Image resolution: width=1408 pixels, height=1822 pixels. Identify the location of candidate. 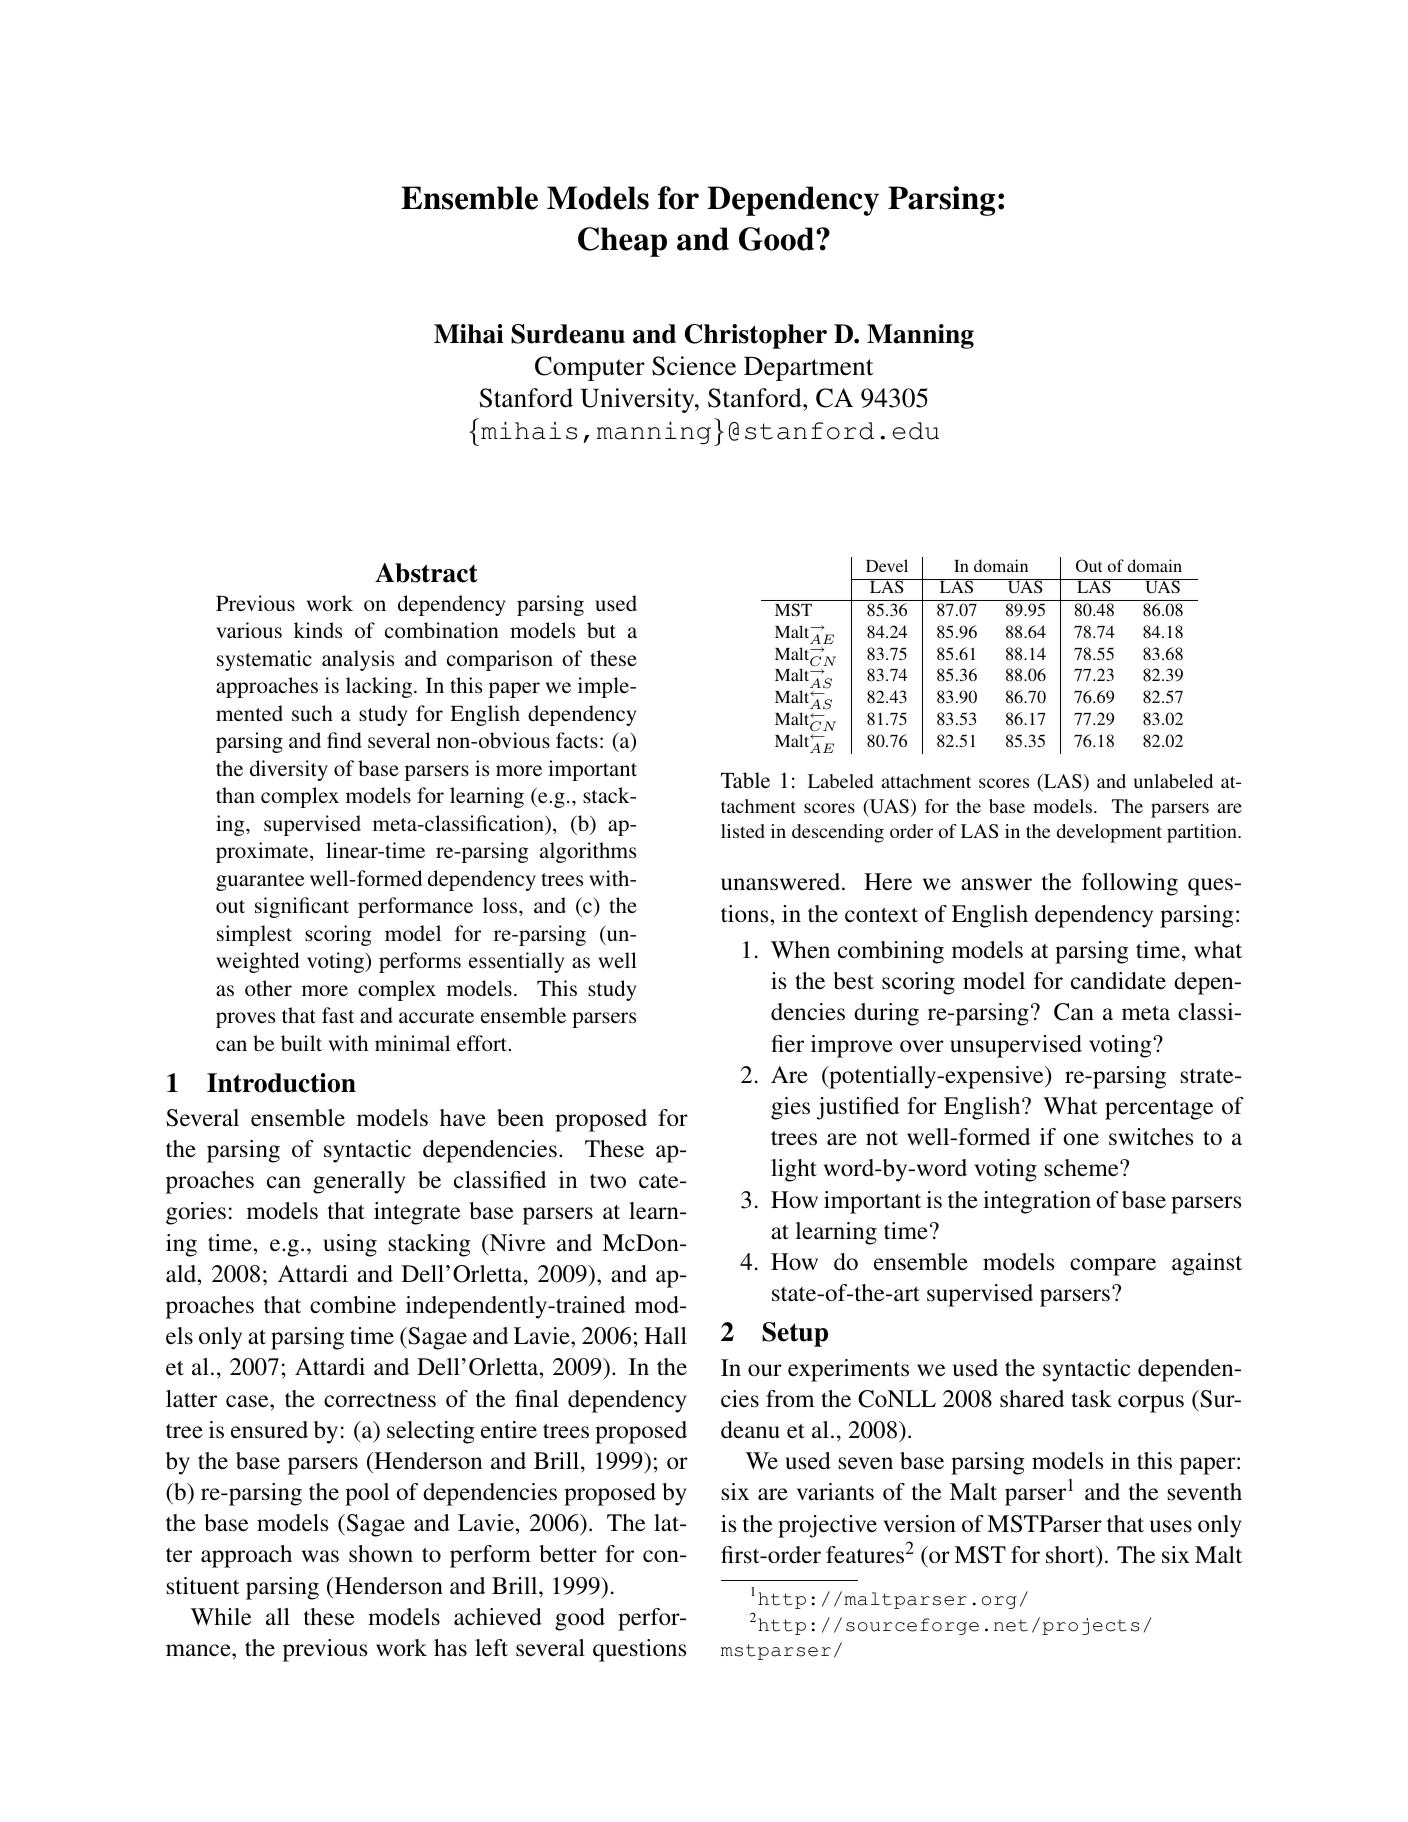
(1118, 981).
